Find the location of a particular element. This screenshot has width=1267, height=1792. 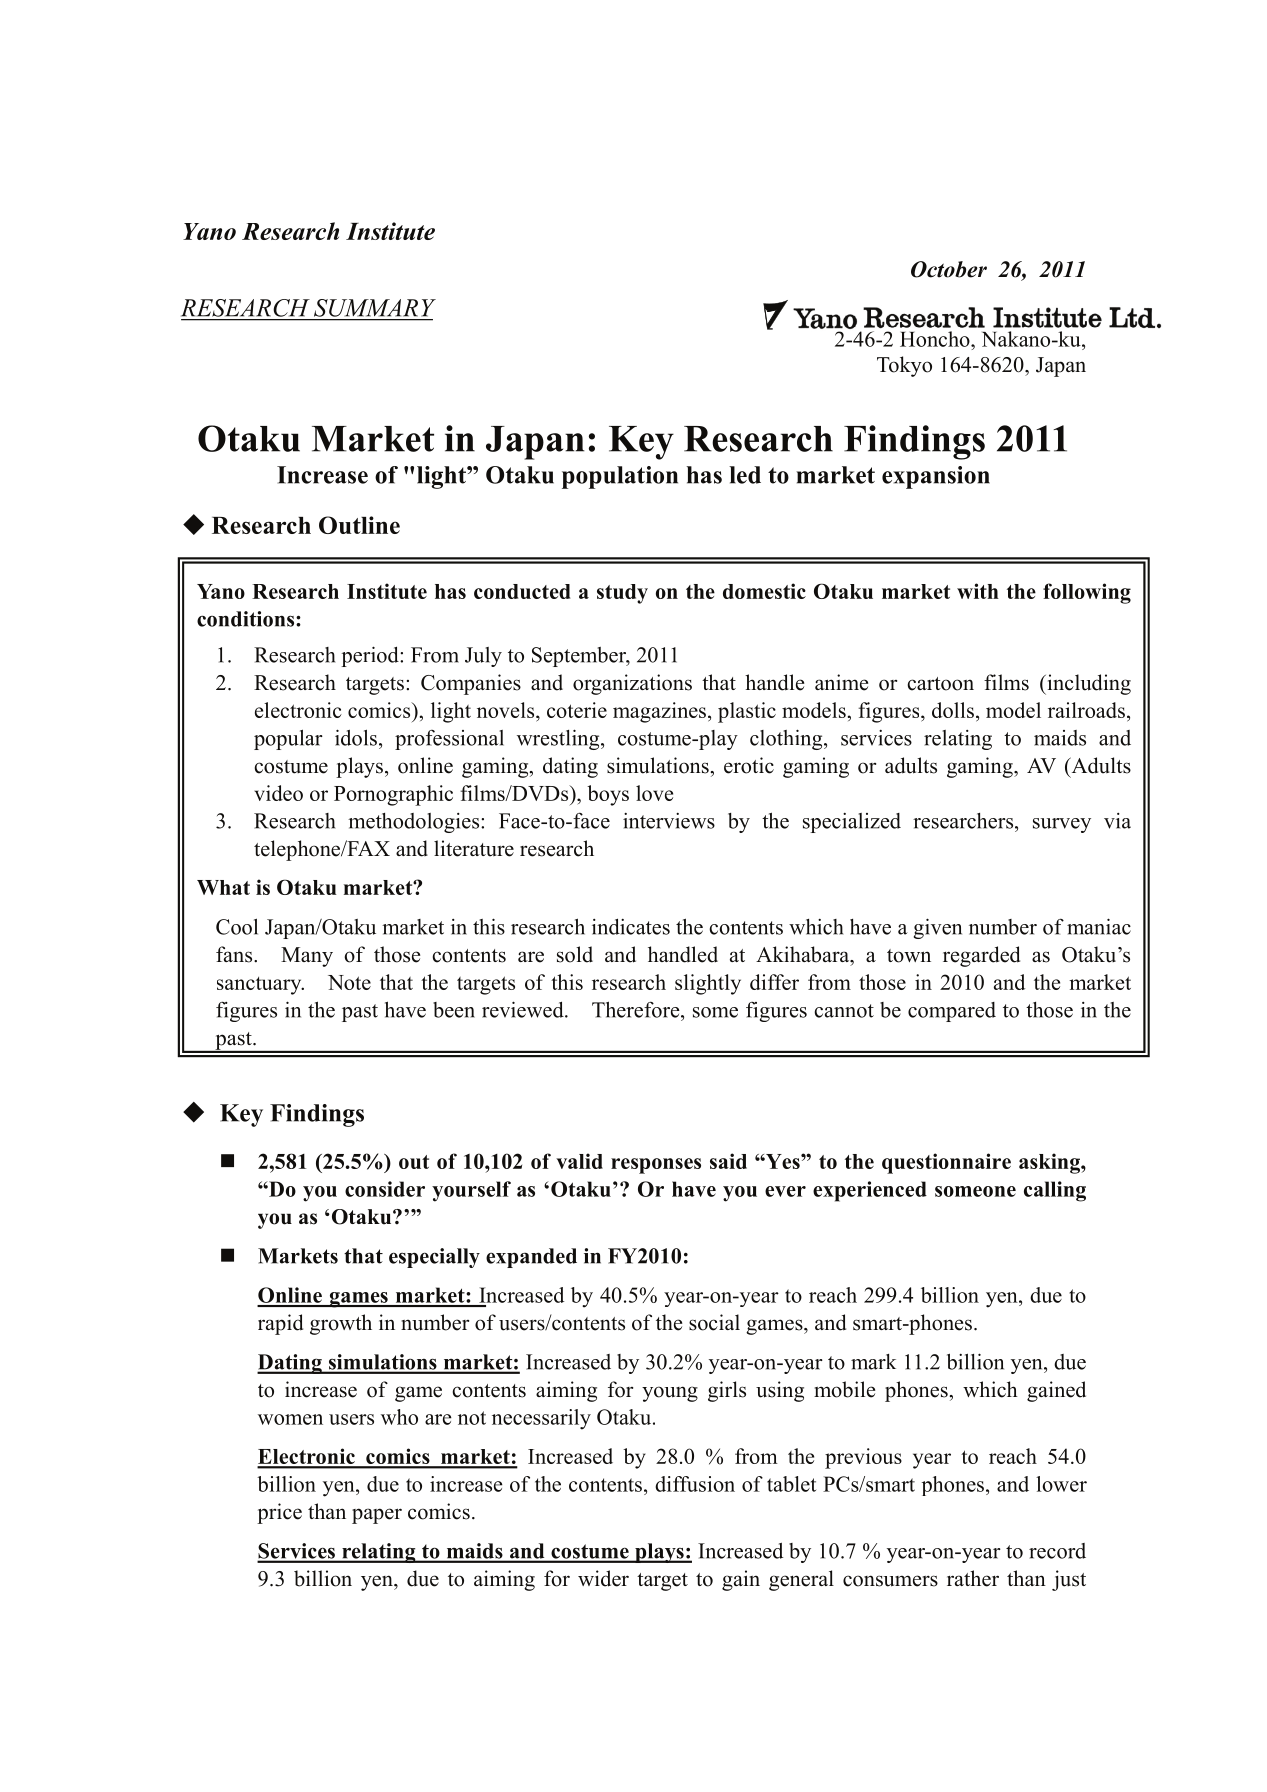

October is located at coordinates (949, 269).
